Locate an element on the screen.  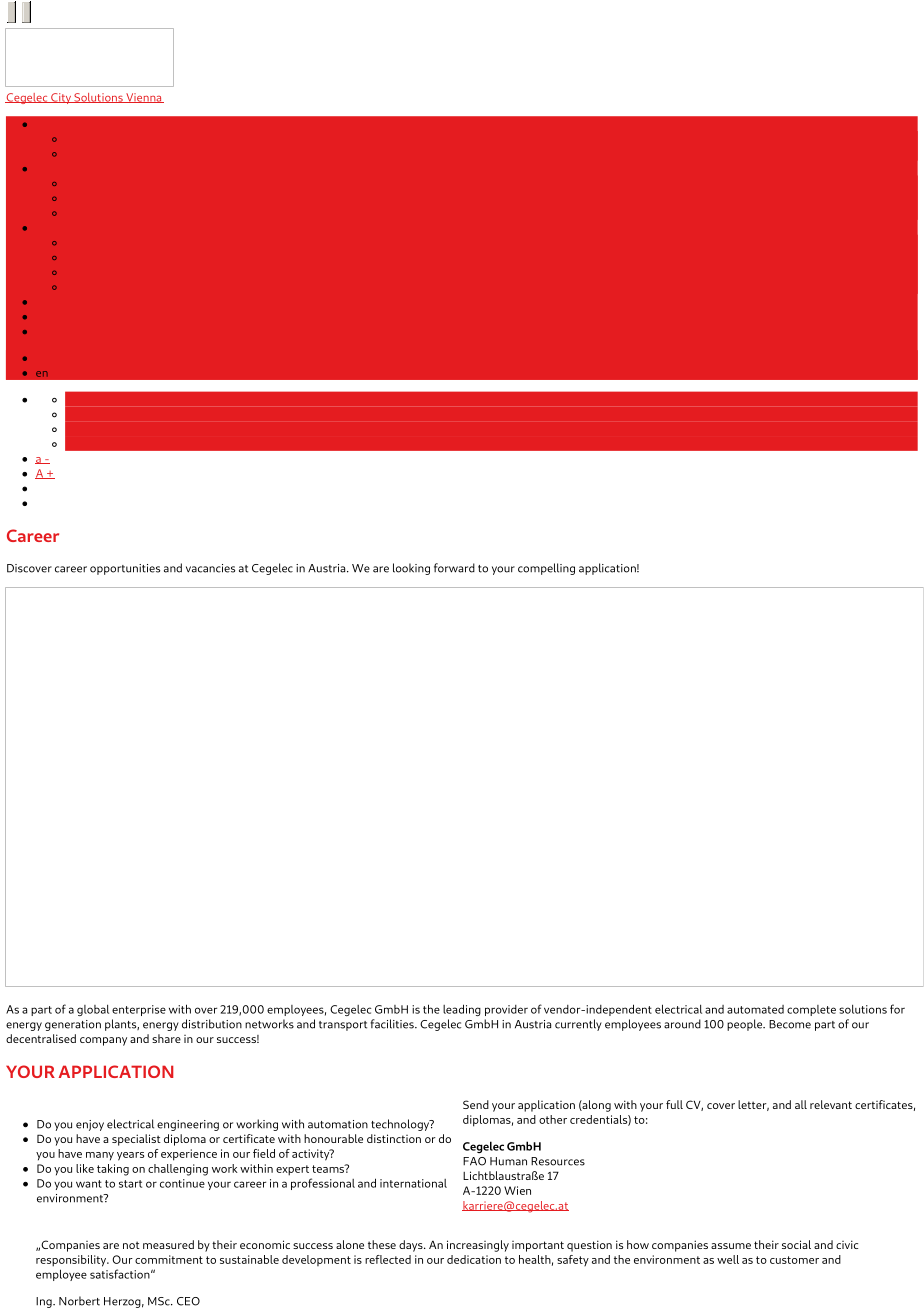
dedication is located at coordinates (474, 1259).
